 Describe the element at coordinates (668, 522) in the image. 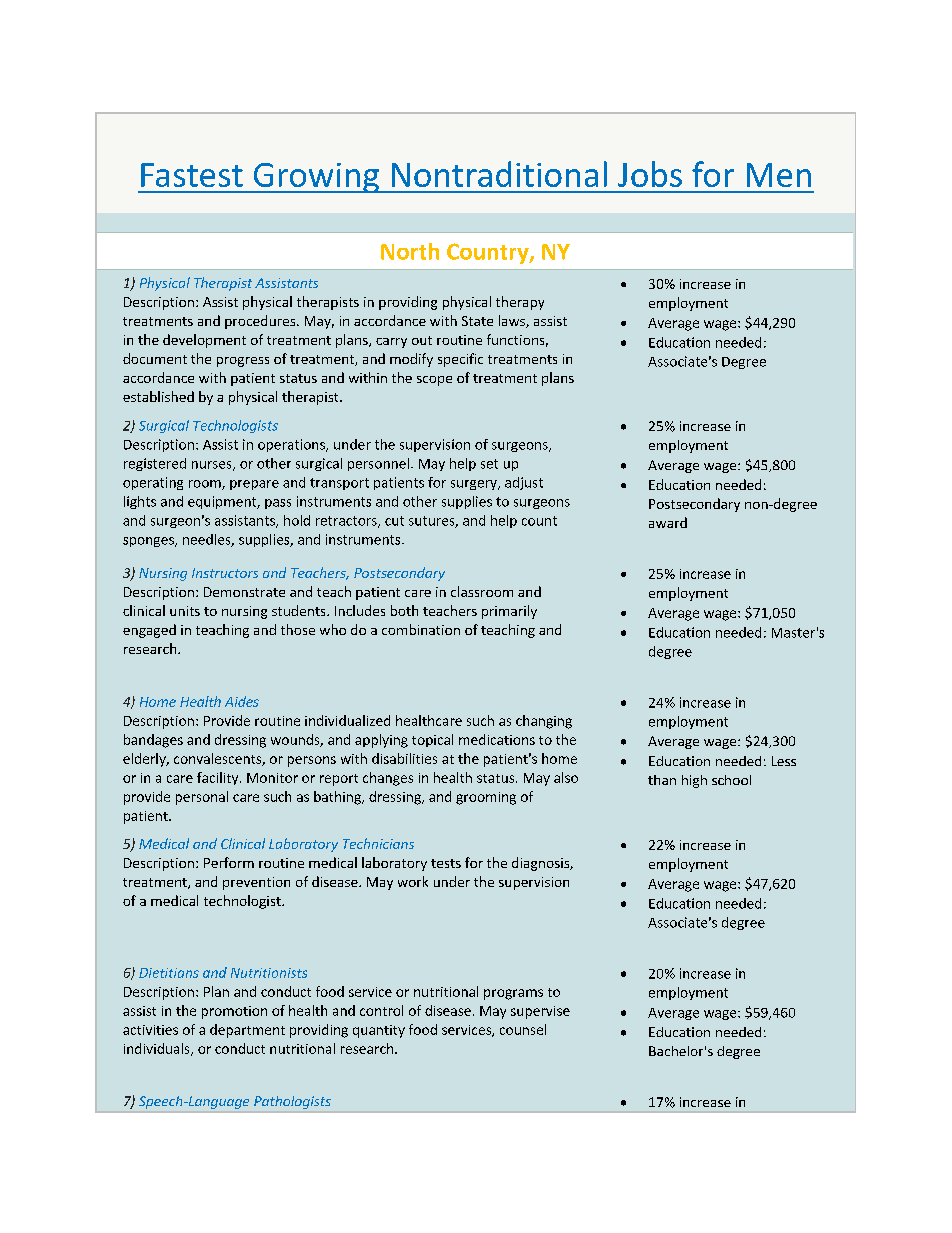

I see `award` at that location.
